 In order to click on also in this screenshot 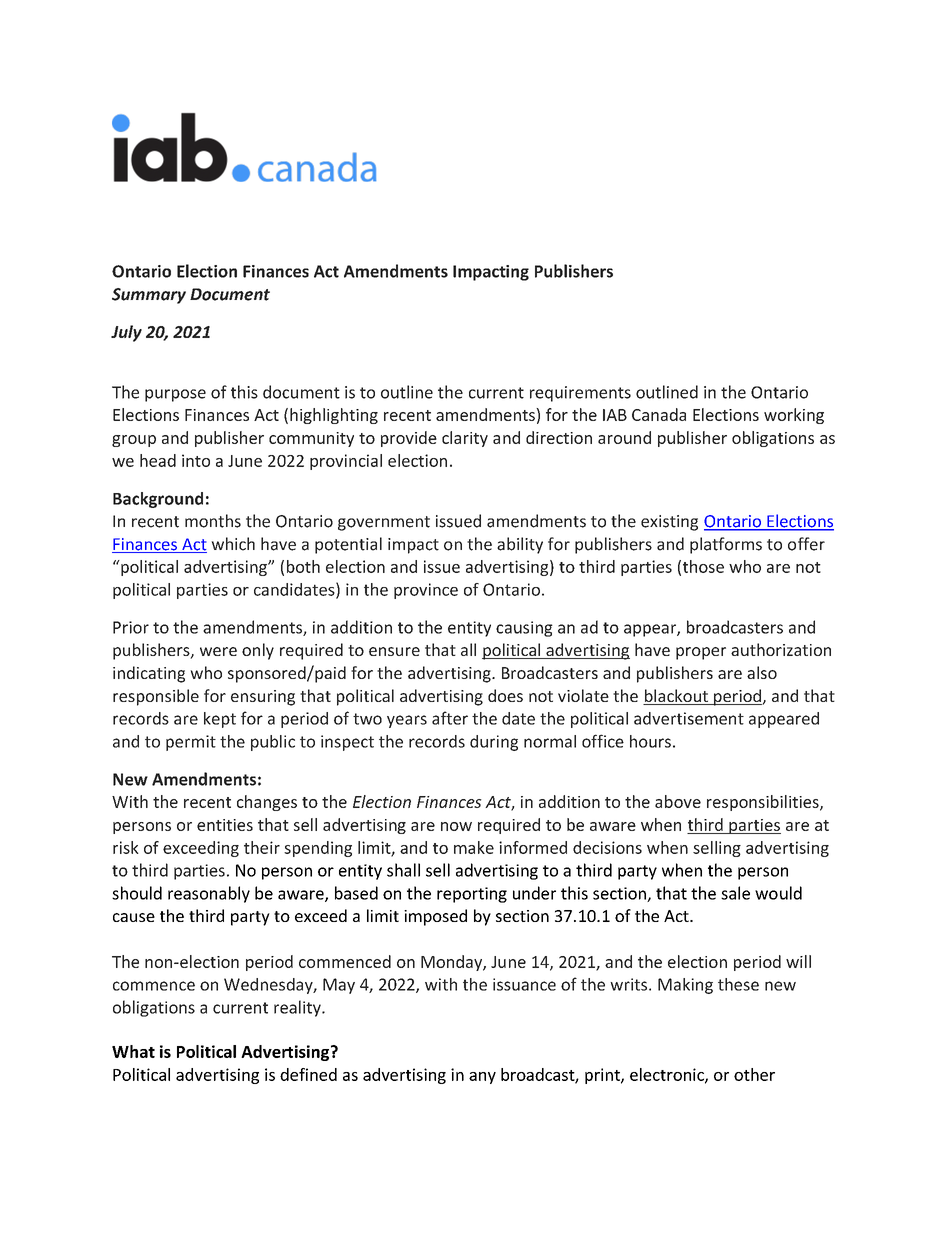, I will do `click(762, 672)`.
